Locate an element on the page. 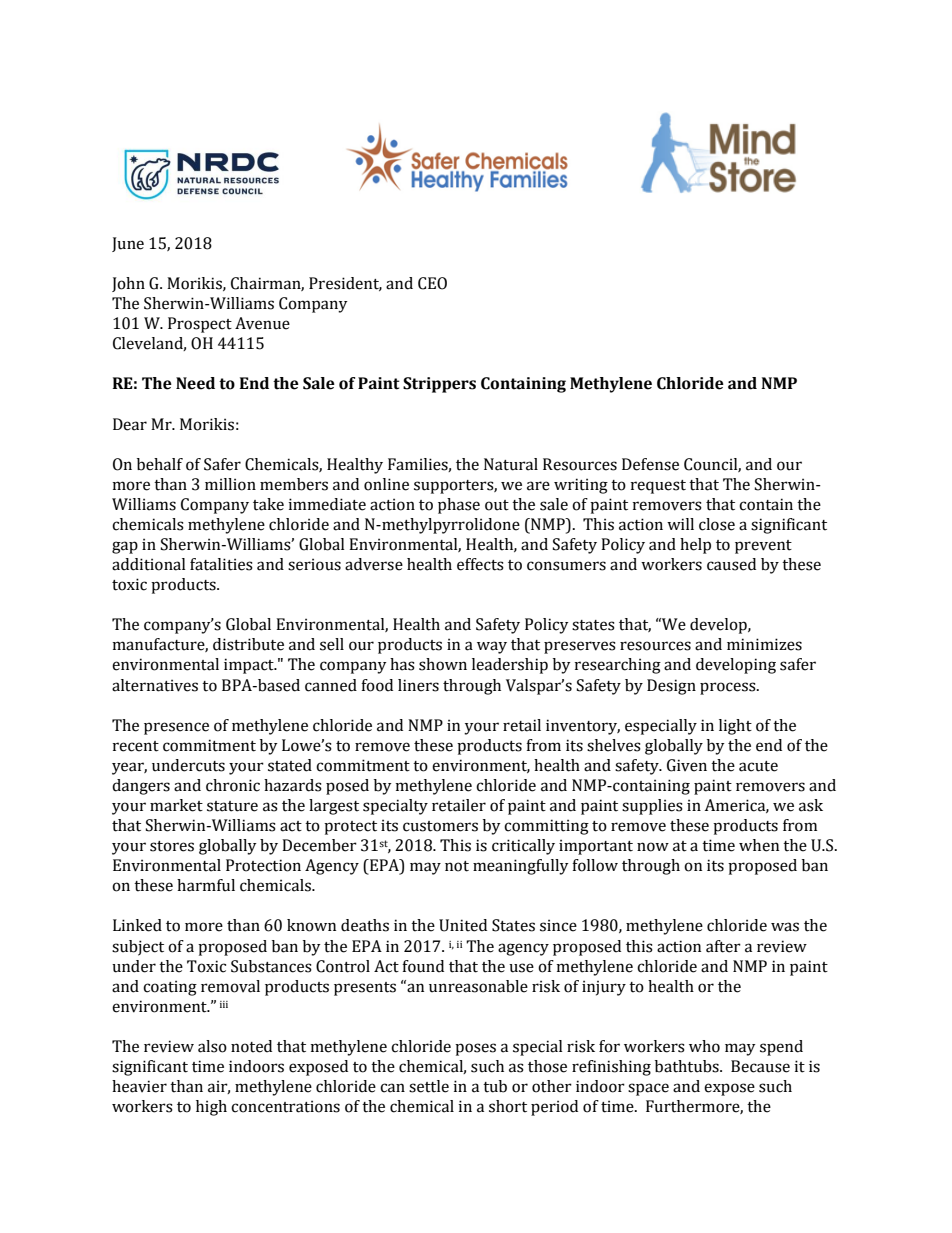 Image resolution: width=952 pixels, height=1233 pixels. John is located at coordinates (128, 284).
